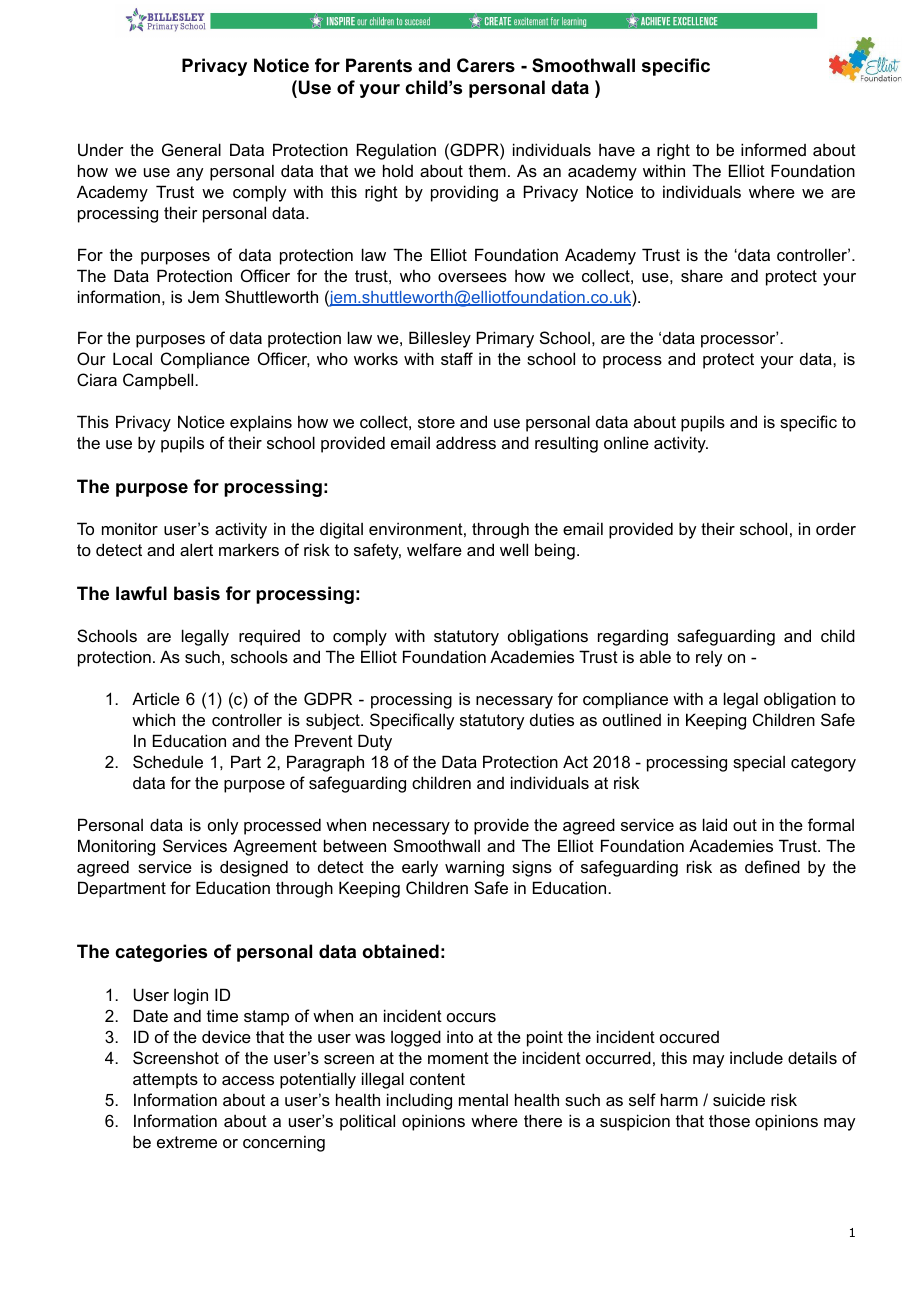 The image size is (924, 1307). I want to click on extreme, so click(187, 1142).
